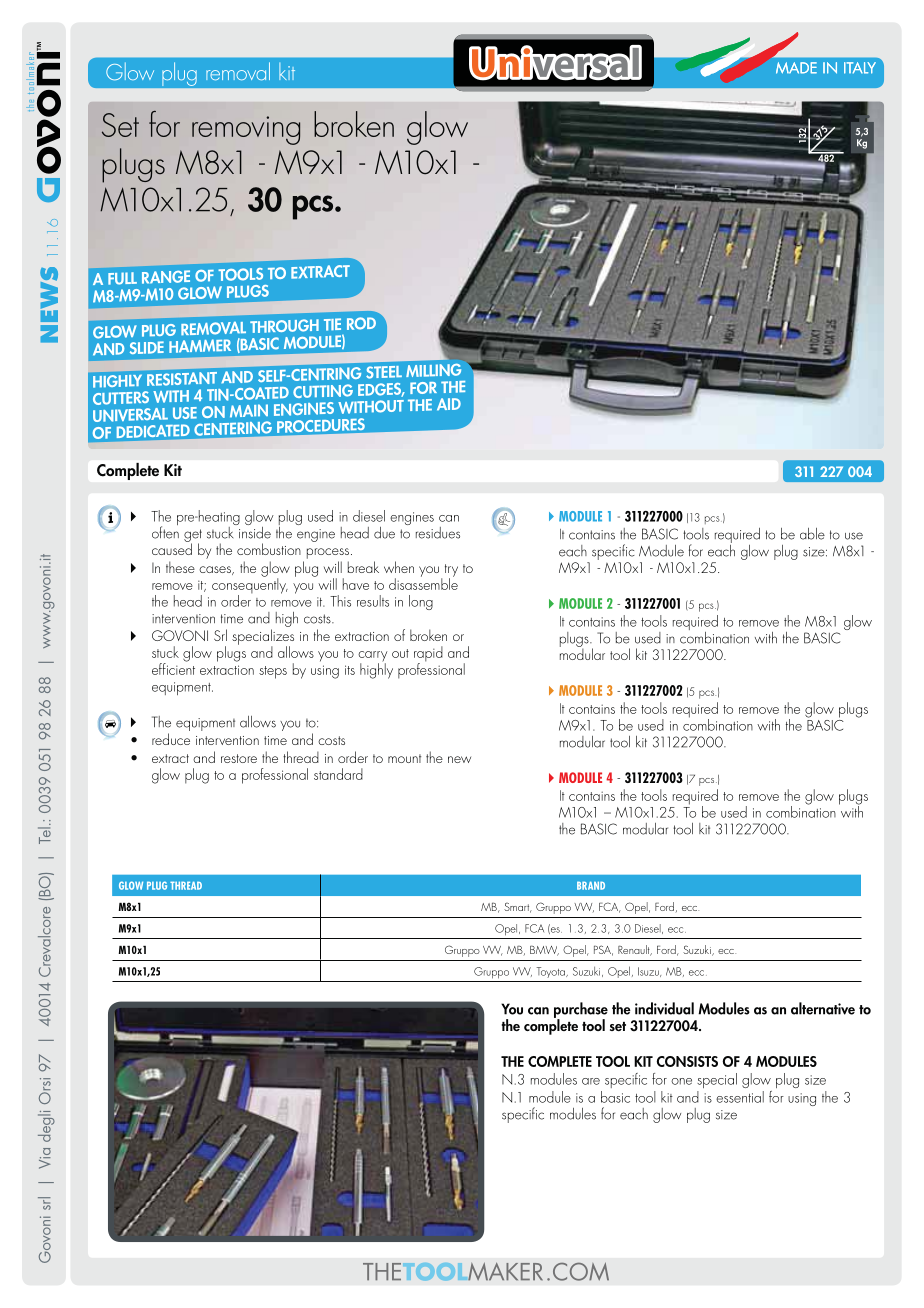 This screenshot has width=924, height=1308. I want to click on standard, so click(338, 774).
